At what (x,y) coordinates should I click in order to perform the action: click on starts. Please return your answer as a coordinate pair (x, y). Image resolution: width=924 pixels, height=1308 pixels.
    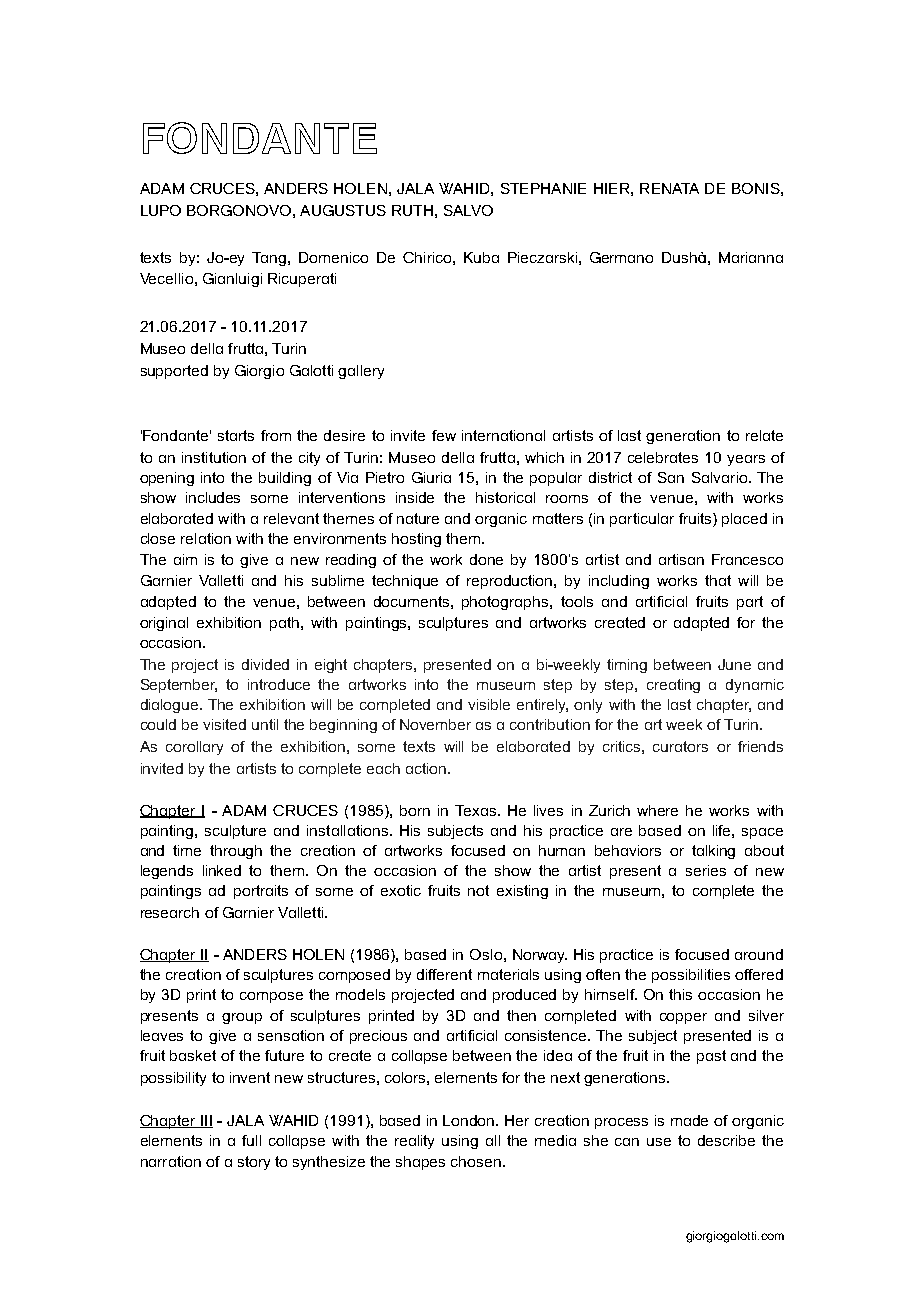
    Looking at the image, I should click on (236, 435).
